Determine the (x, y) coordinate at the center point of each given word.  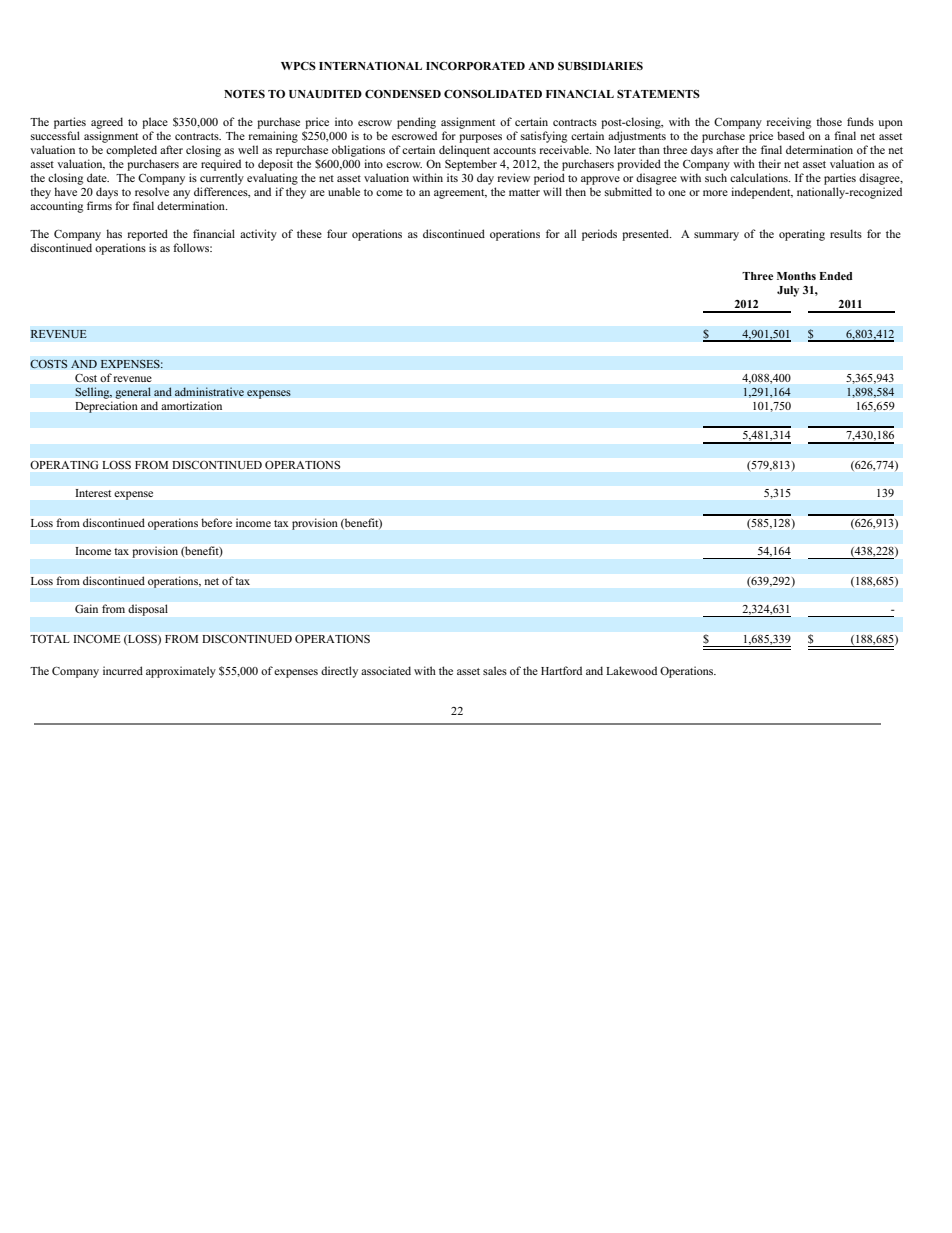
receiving (789, 123)
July (788, 291)
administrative (209, 392)
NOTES (244, 93)
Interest (93, 493)
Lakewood (631, 670)
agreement (460, 194)
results (846, 233)
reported (148, 235)
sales (495, 670)
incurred (123, 670)
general (133, 393)
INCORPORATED (475, 66)
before (217, 522)
